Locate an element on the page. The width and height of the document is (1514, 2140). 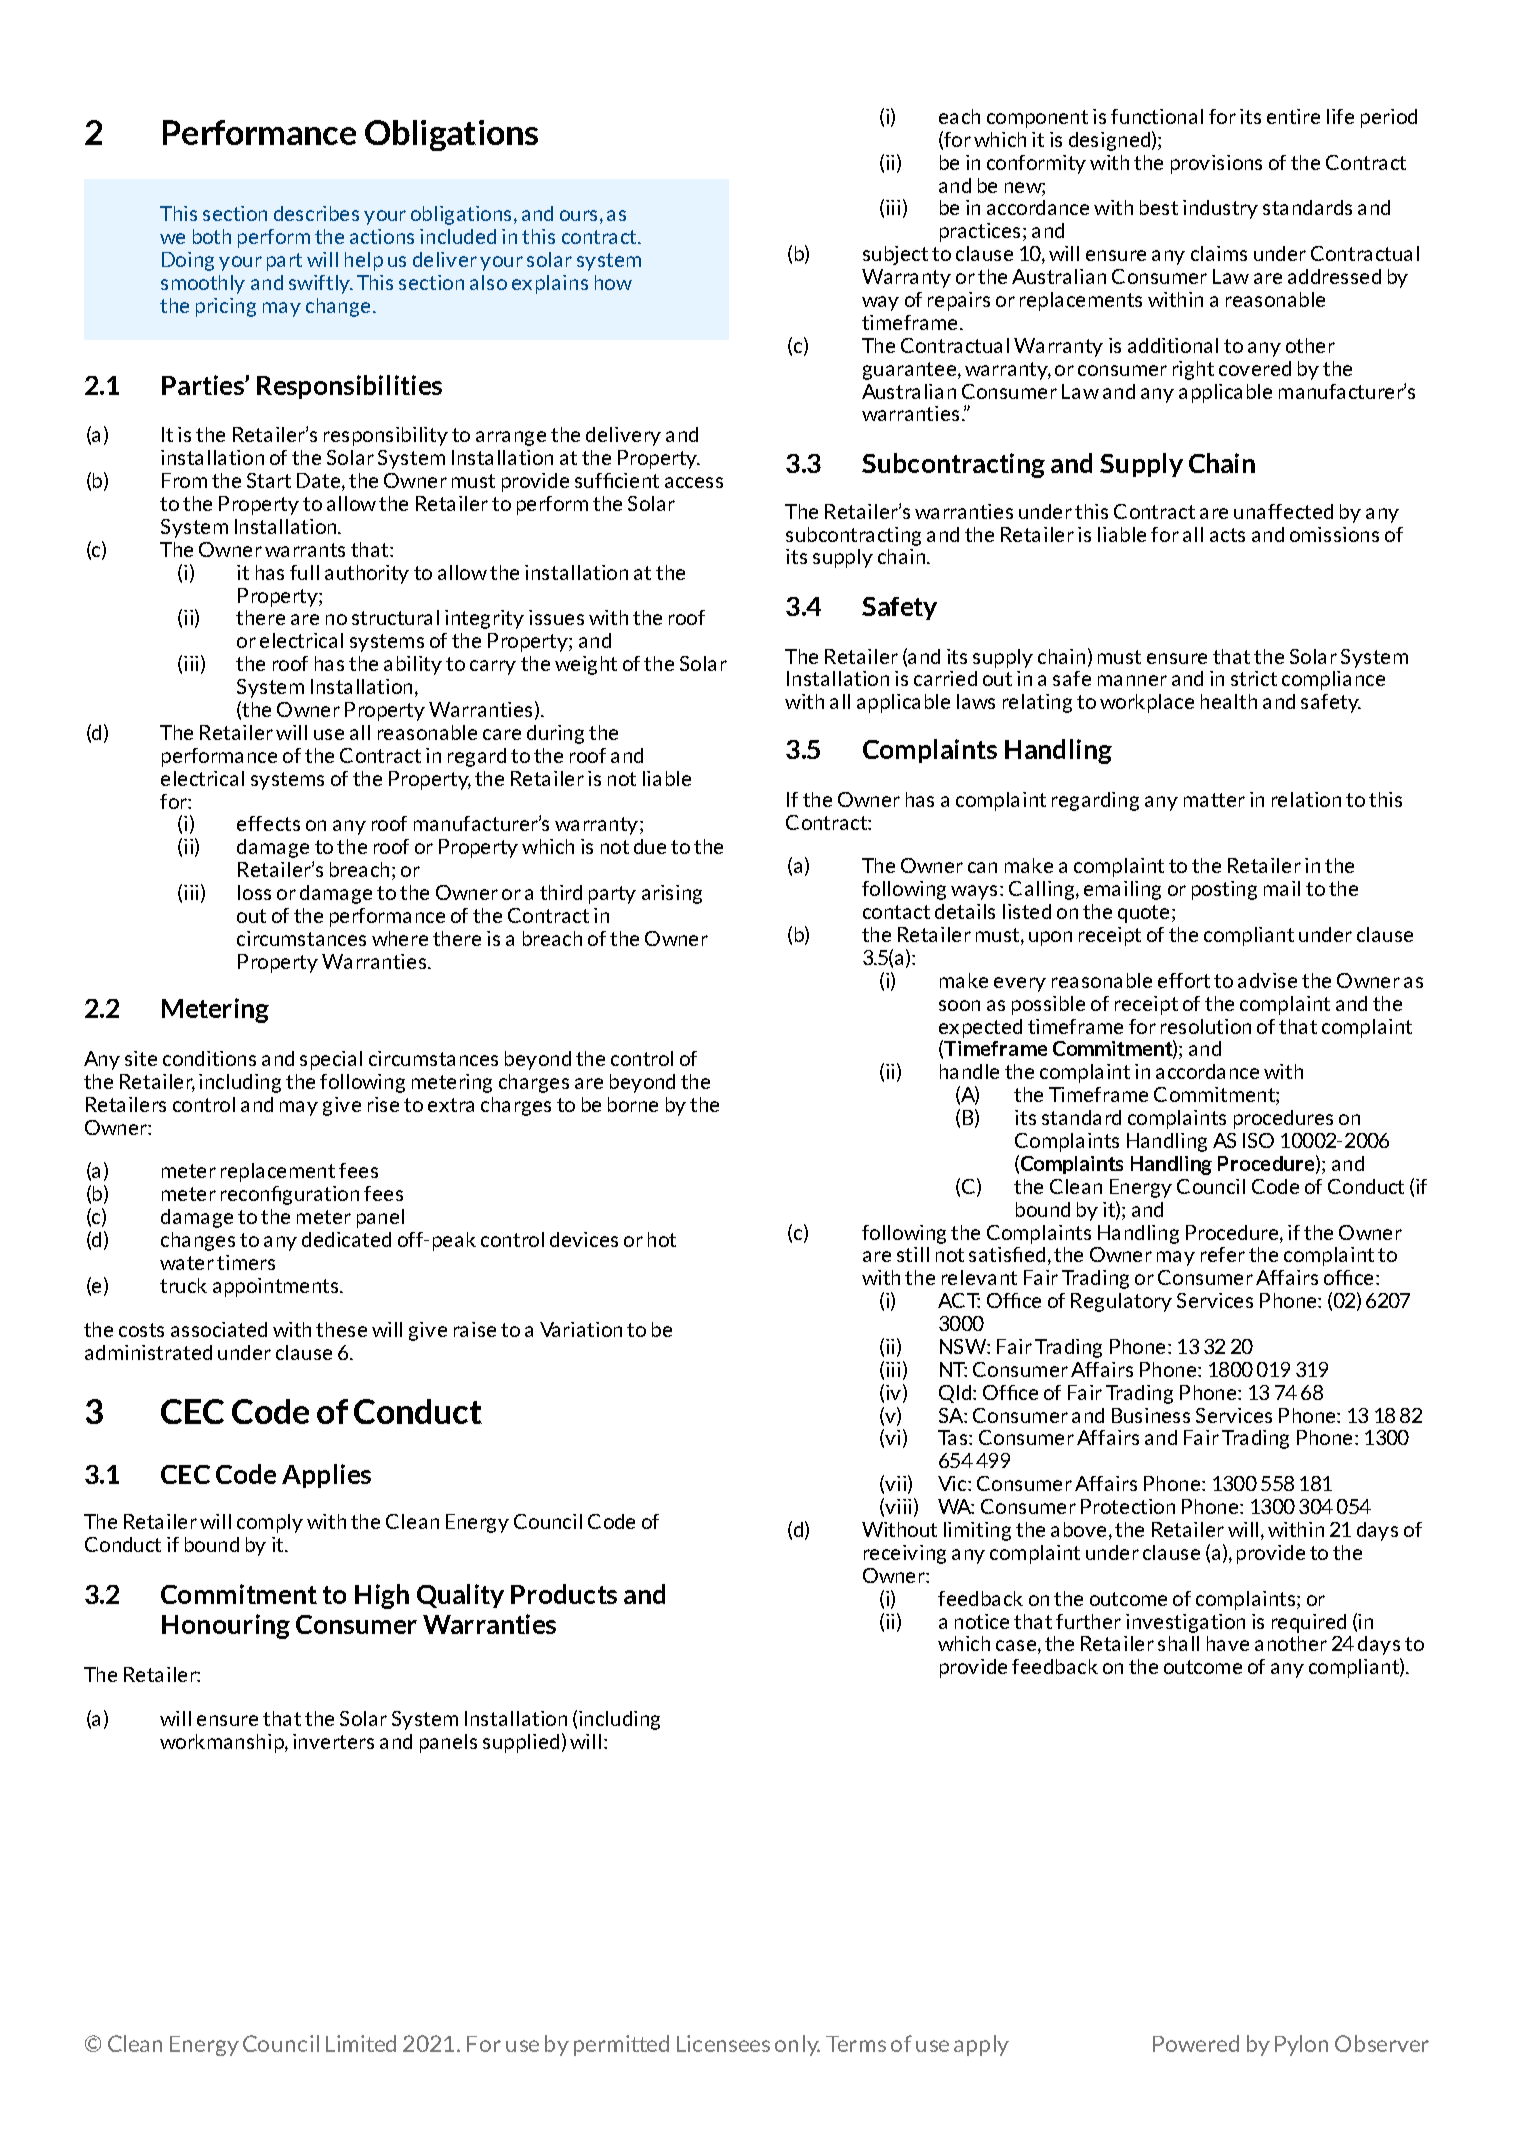
receiving is located at coordinates (905, 1554).
